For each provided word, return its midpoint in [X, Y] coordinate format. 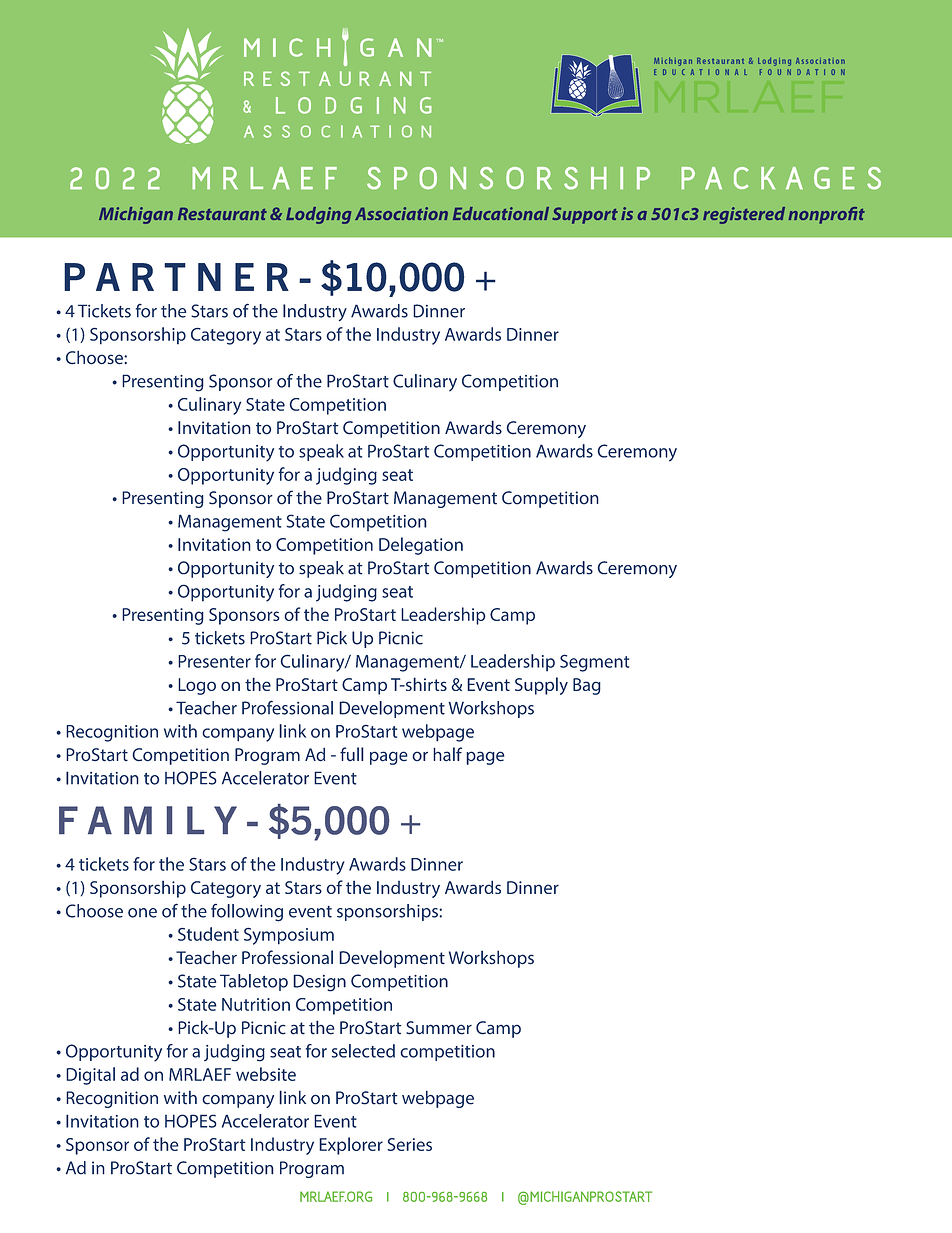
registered [744, 215]
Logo [197, 686]
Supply [541, 686]
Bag [587, 686]
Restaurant [222, 213]
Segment [594, 663]
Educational [501, 213]
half [447, 754]
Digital [90, 1076]
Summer [439, 1028]
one [142, 913]
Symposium [289, 936]
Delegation [421, 546]
